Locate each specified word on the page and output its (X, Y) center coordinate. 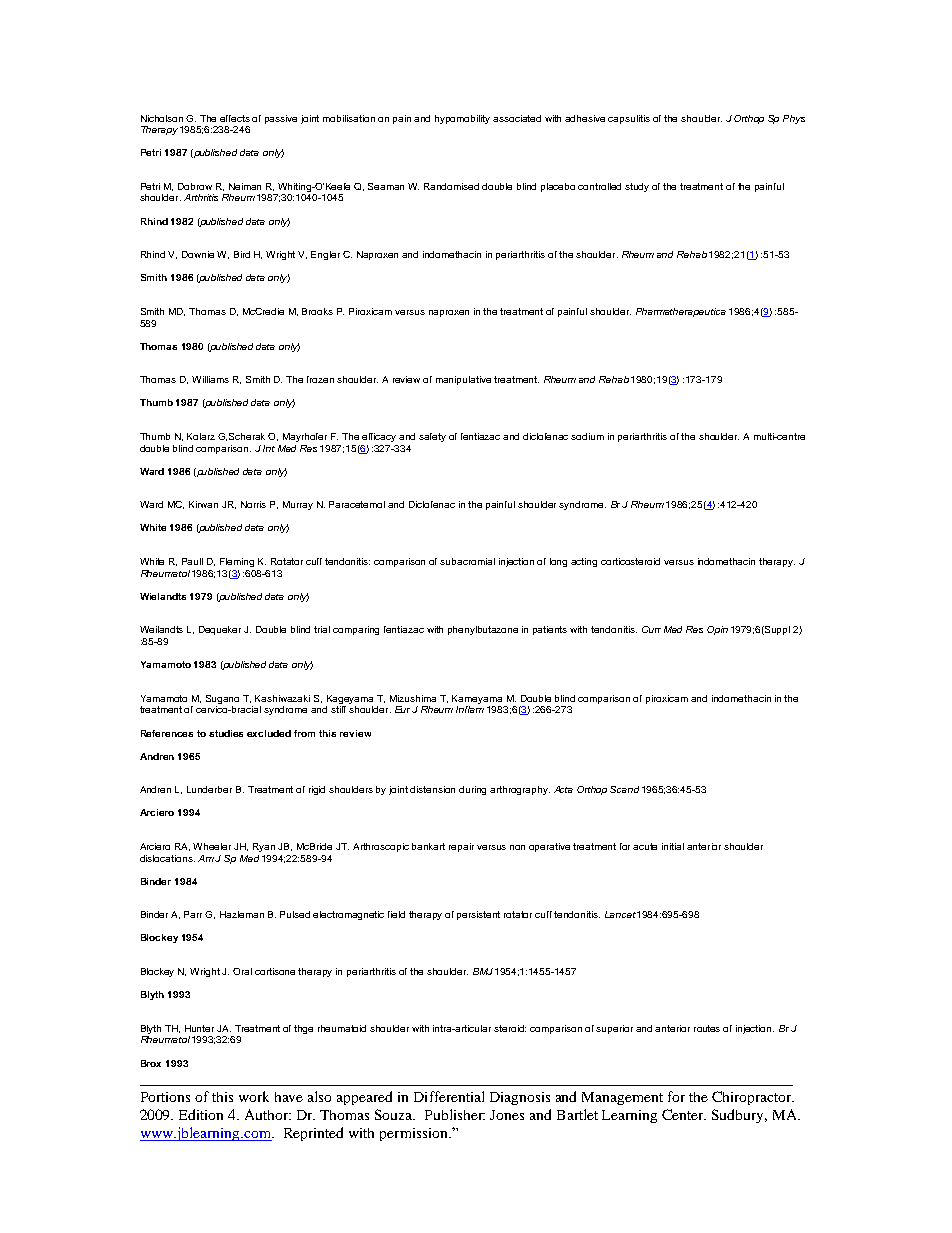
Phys (794, 119)
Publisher (455, 1114)
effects (235, 118)
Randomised (451, 186)
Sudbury (739, 1116)
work (254, 1096)
